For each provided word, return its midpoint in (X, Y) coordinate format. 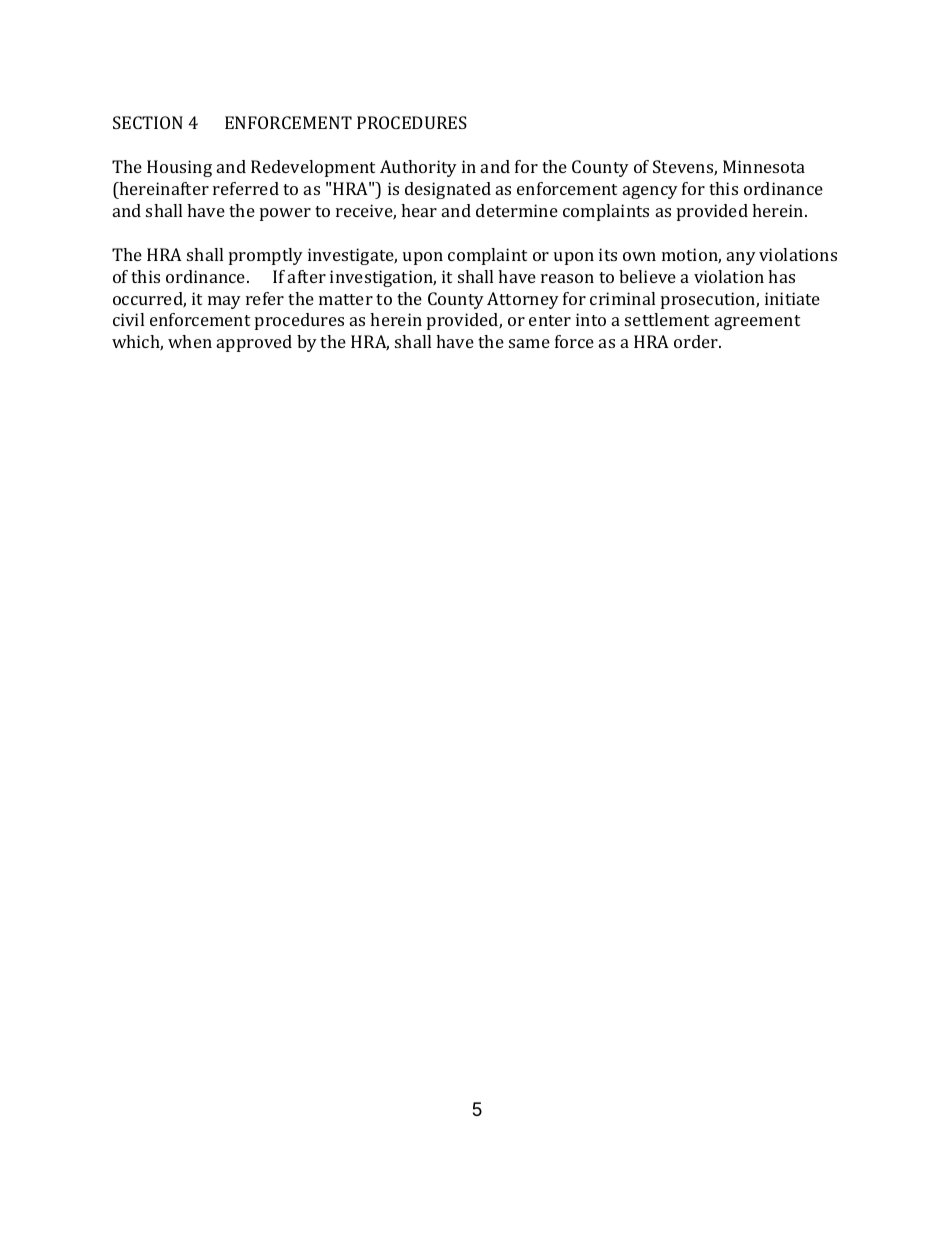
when (190, 341)
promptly (266, 256)
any (741, 258)
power (285, 214)
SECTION (148, 122)
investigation (383, 278)
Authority (418, 168)
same (529, 343)
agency (650, 192)
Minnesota (764, 166)
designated (448, 190)
